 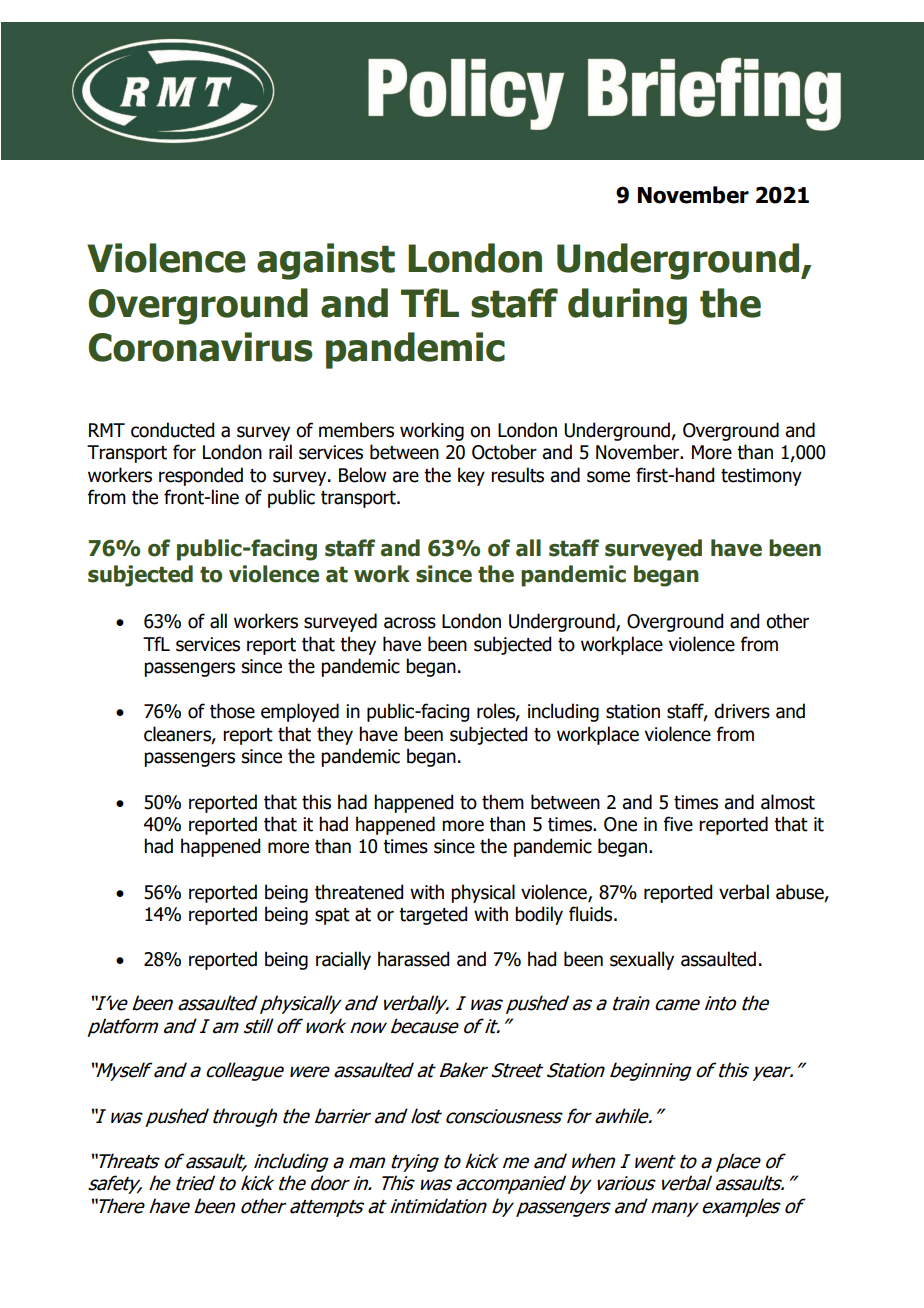 I want to click on October, so click(x=504, y=452).
